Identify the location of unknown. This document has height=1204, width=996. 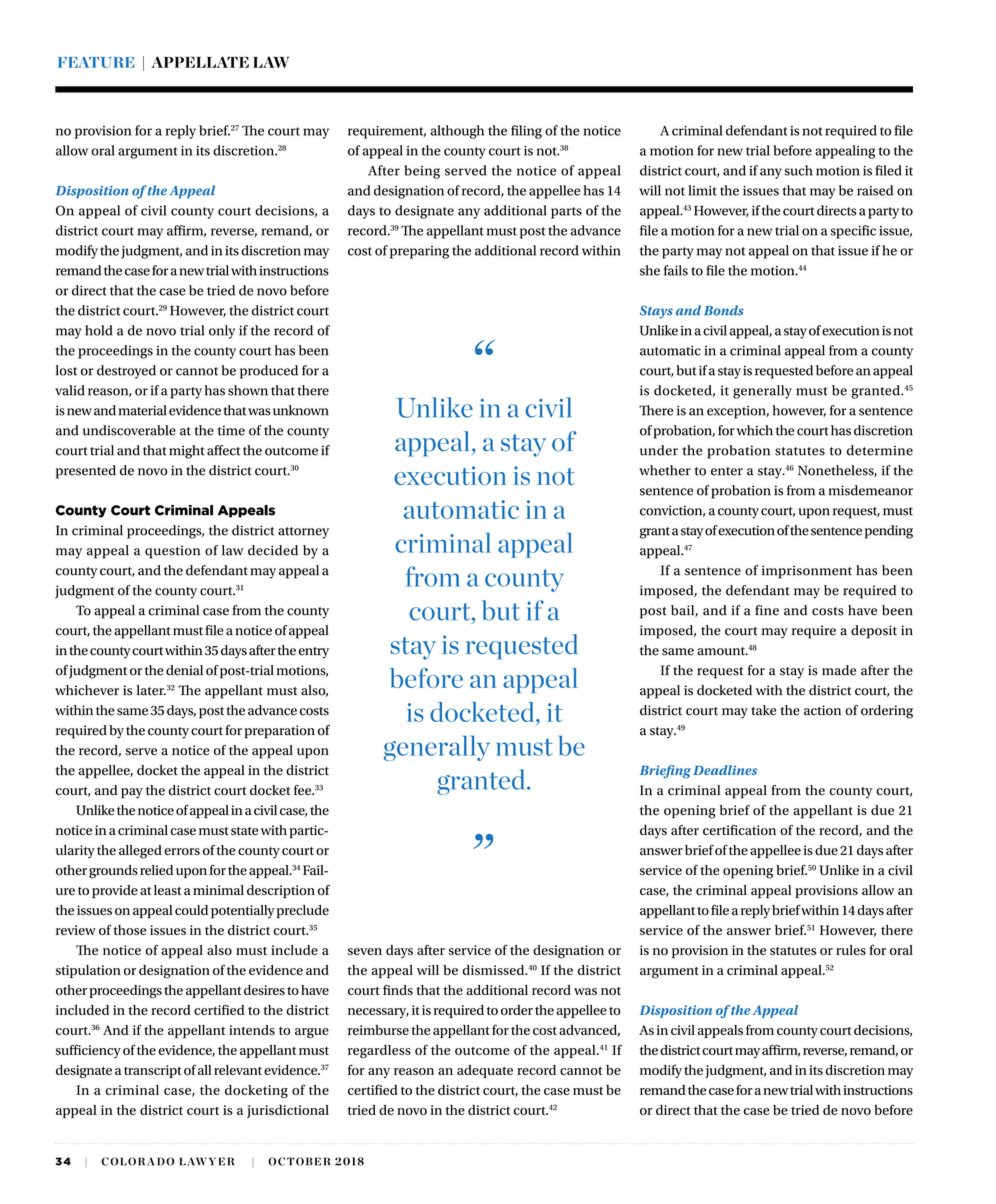
(301, 410).
